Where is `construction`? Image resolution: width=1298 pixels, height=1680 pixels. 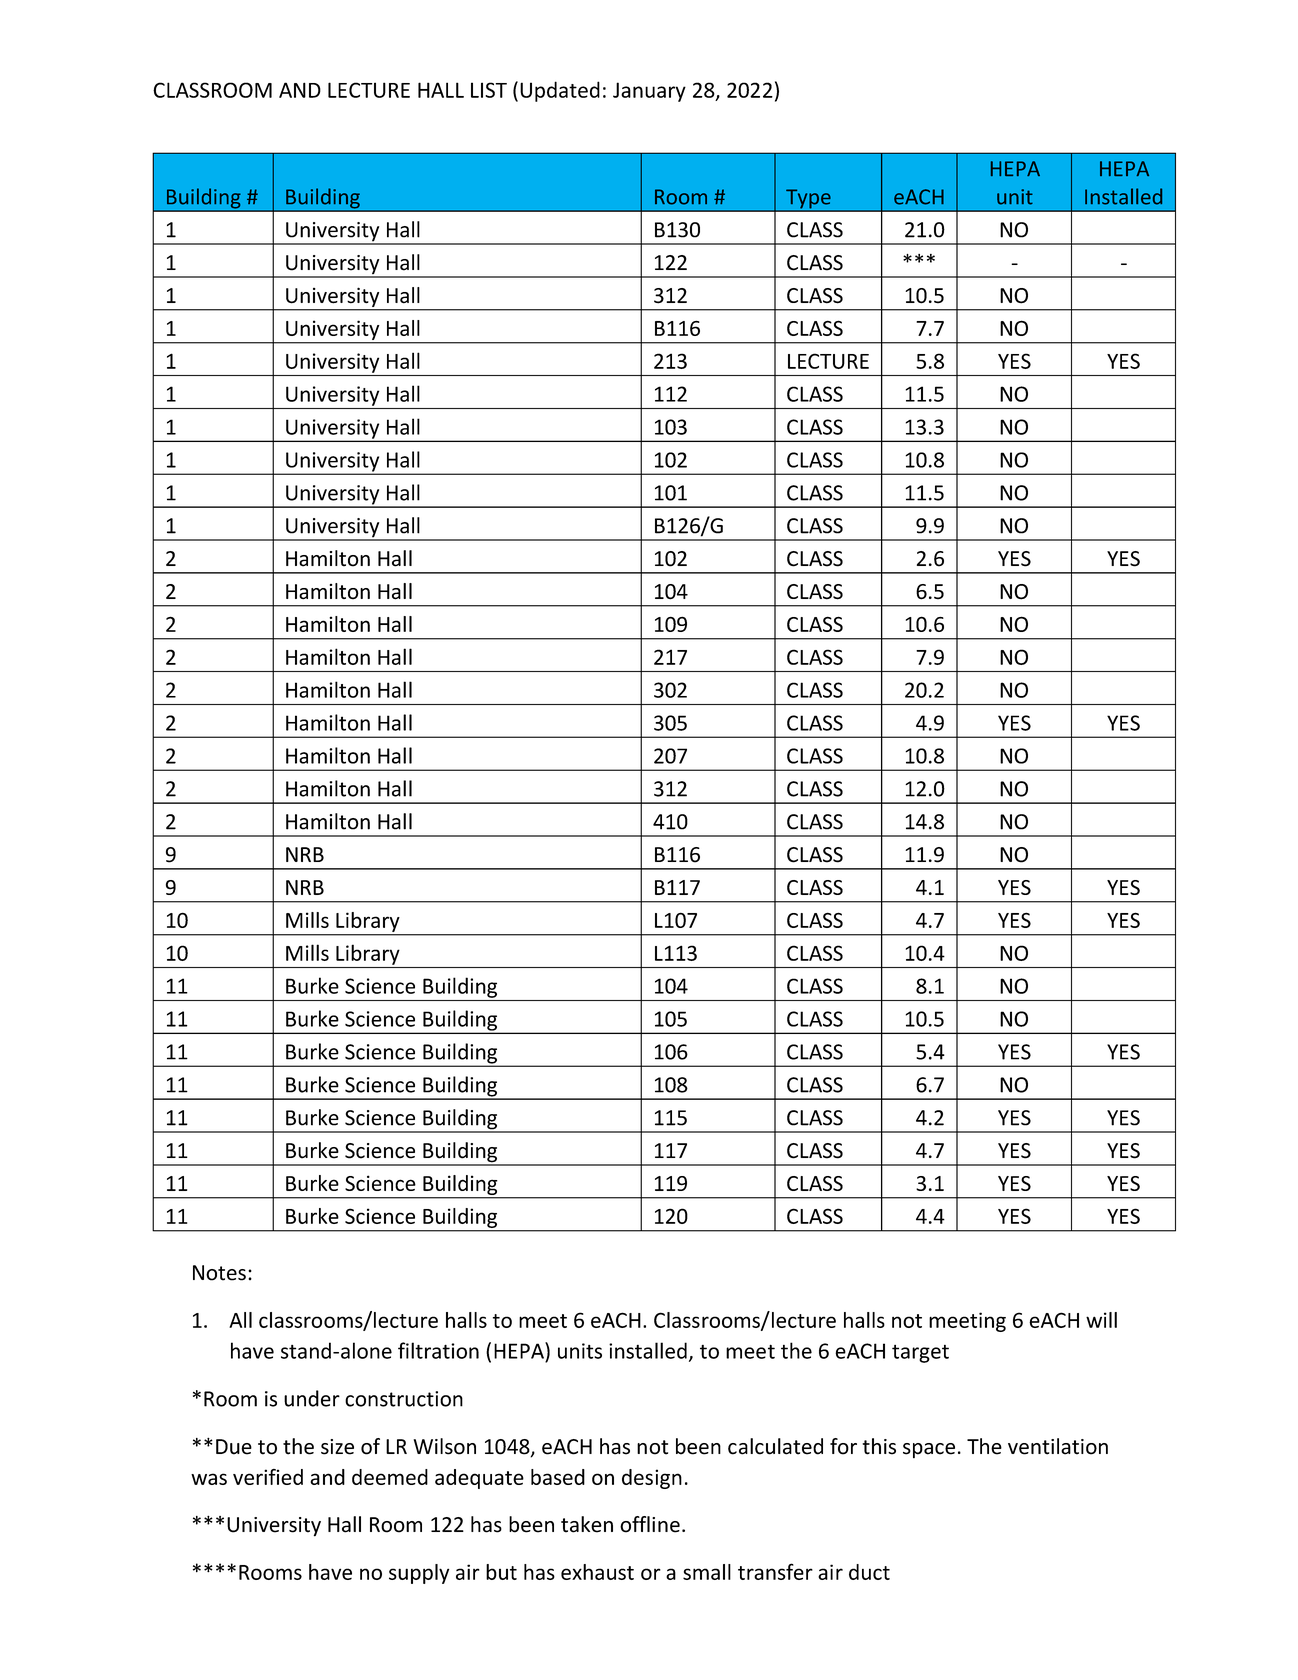
construction is located at coordinates (404, 1399).
